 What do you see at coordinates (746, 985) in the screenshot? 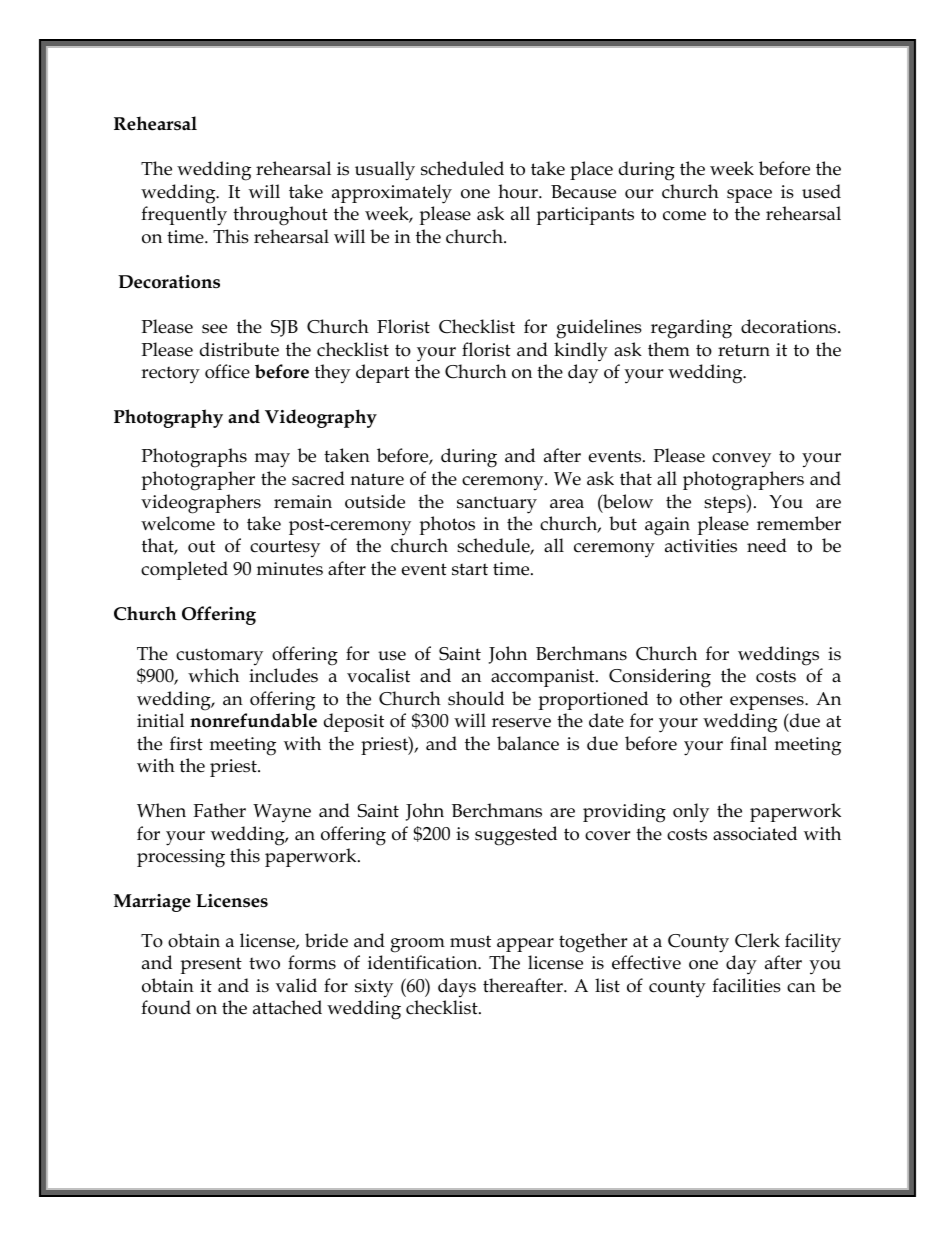
I see `facilities` at bounding box center [746, 985].
